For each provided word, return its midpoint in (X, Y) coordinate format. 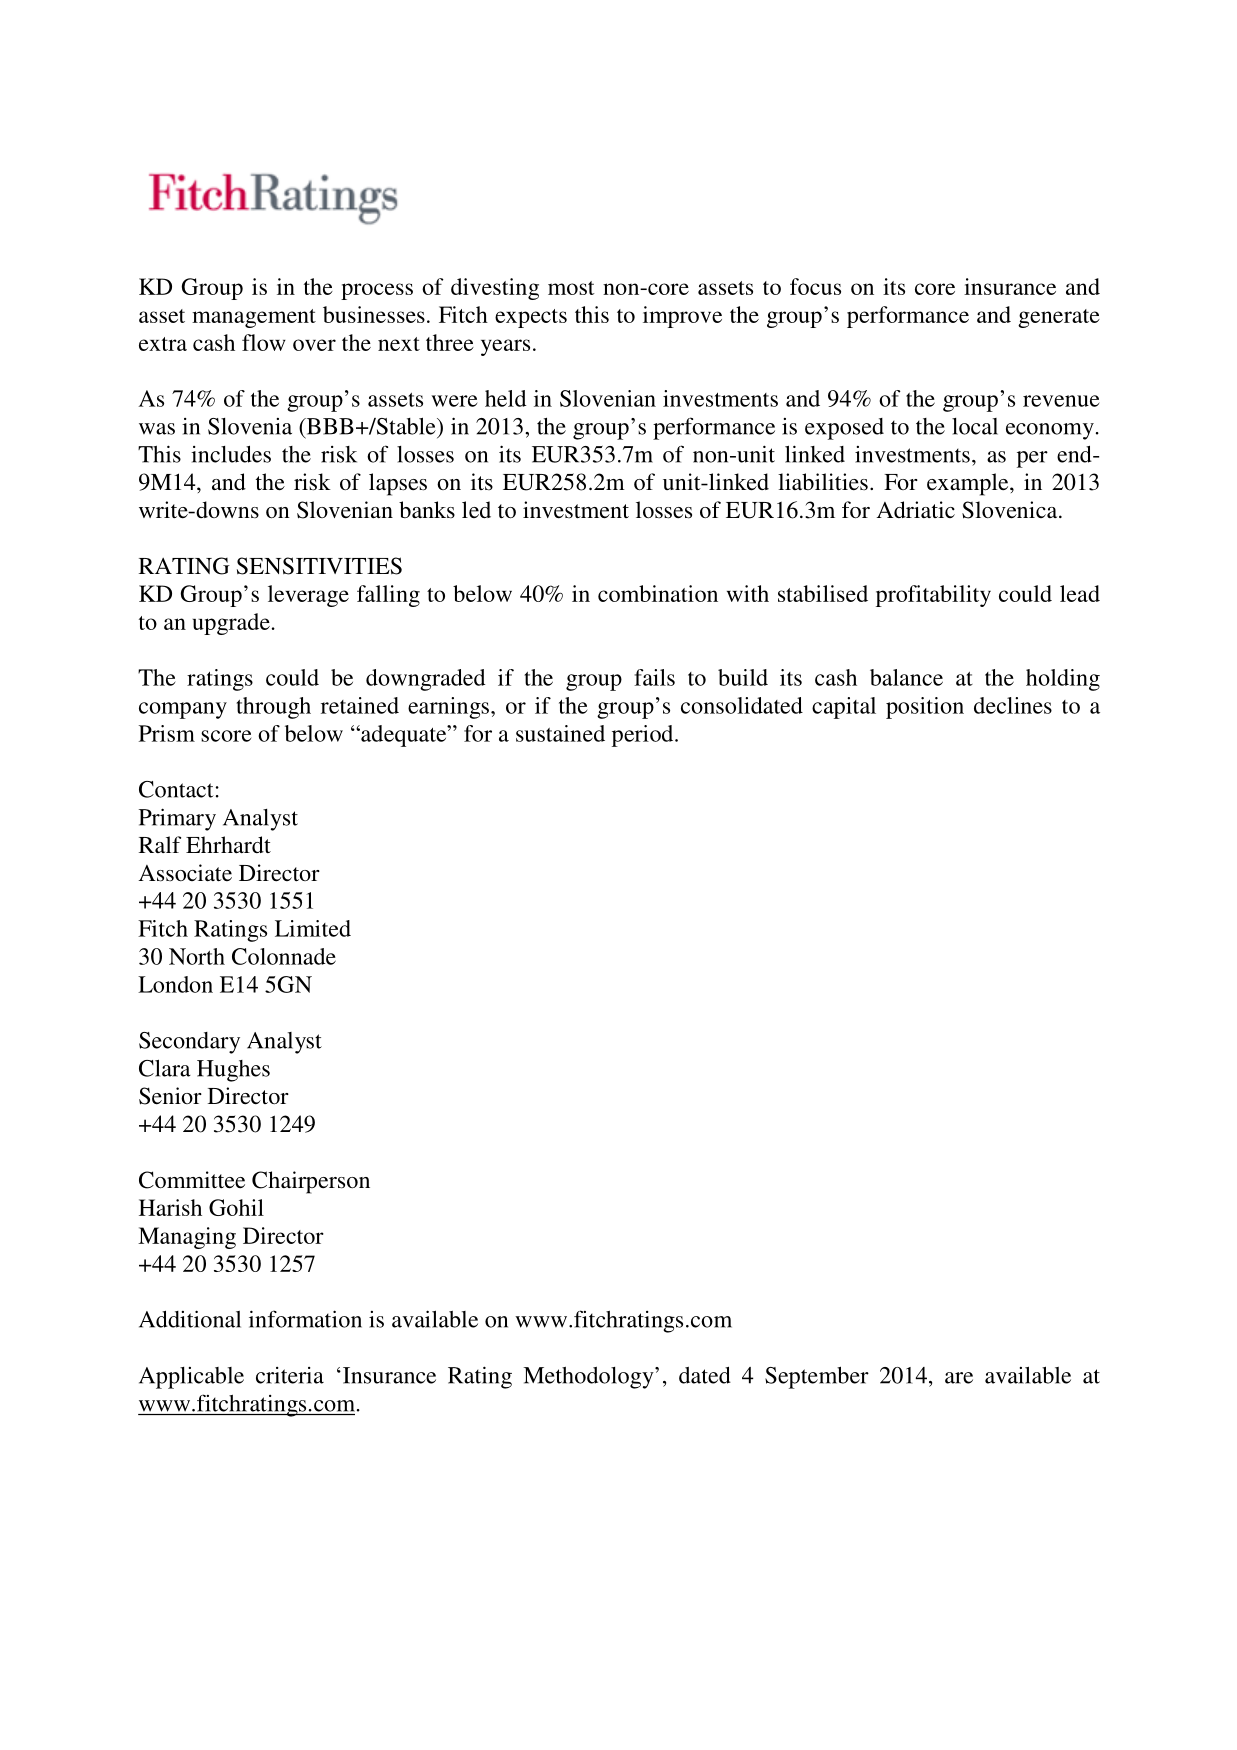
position (925, 708)
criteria (290, 1375)
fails (654, 677)
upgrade (231, 624)
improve (682, 317)
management (254, 318)
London (175, 984)
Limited (313, 928)
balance (906, 677)
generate (1059, 318)
